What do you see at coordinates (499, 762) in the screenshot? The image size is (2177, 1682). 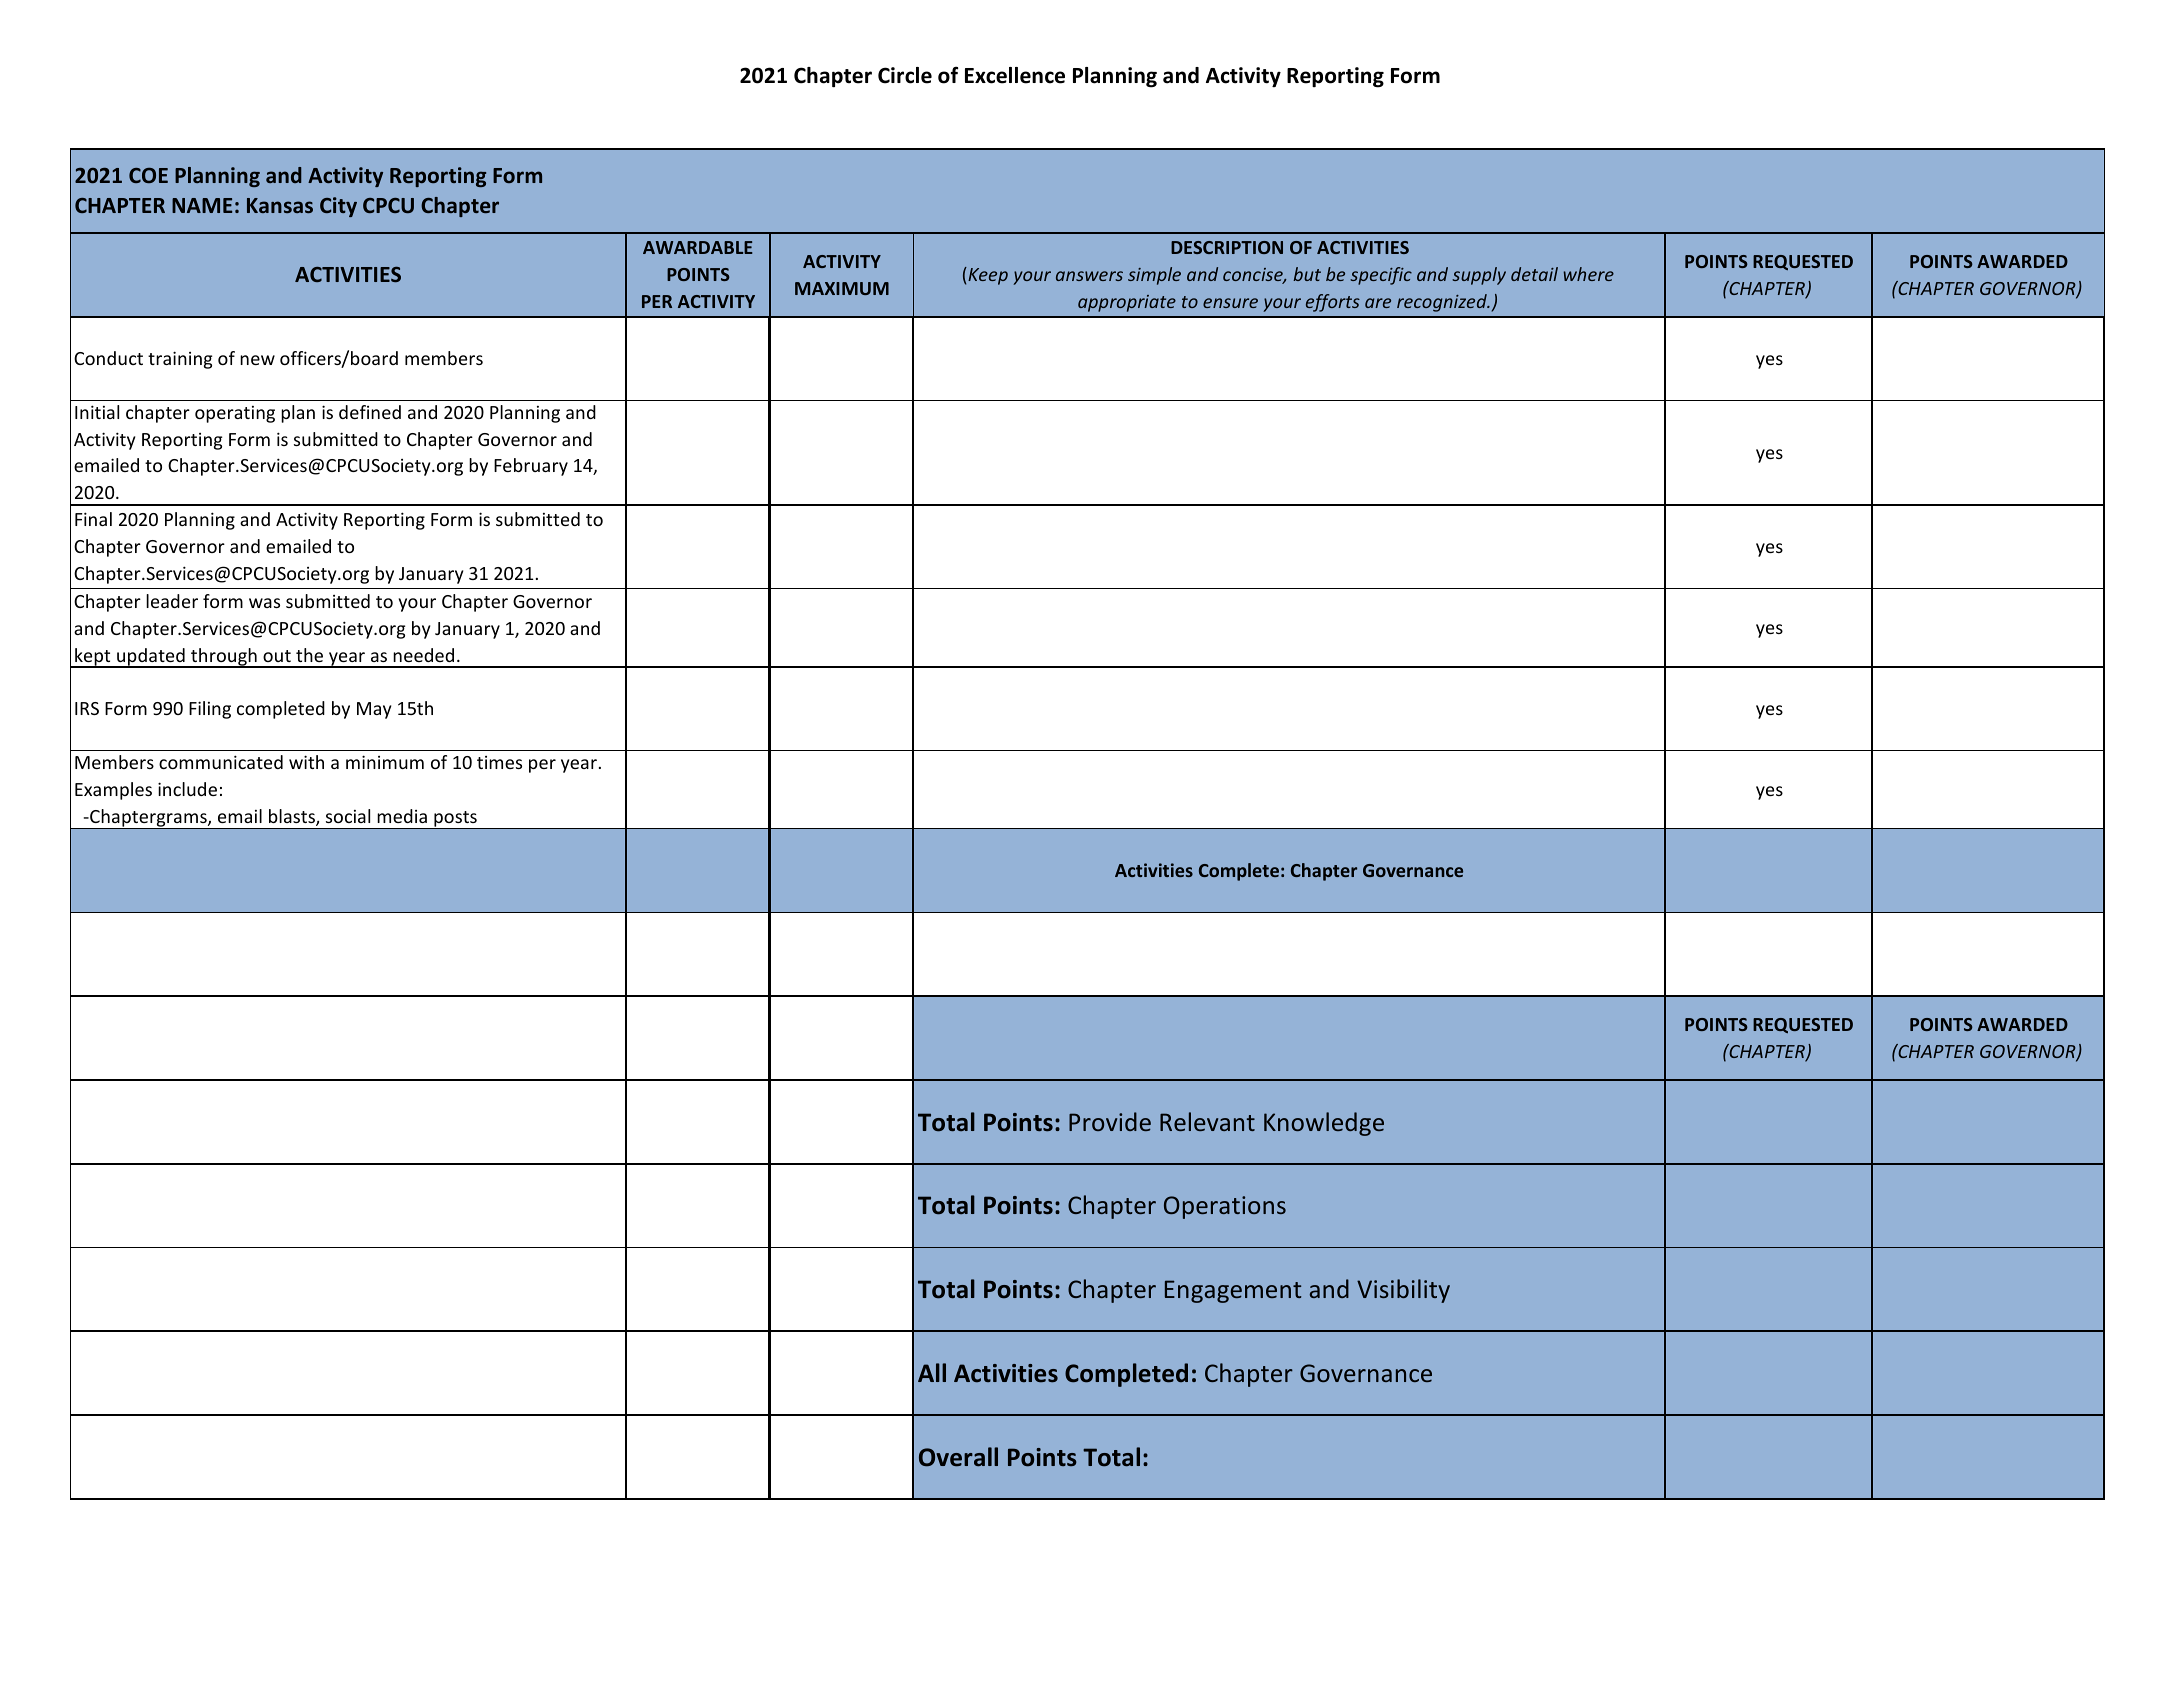 I see `times` at bounding box center [499, 762].
